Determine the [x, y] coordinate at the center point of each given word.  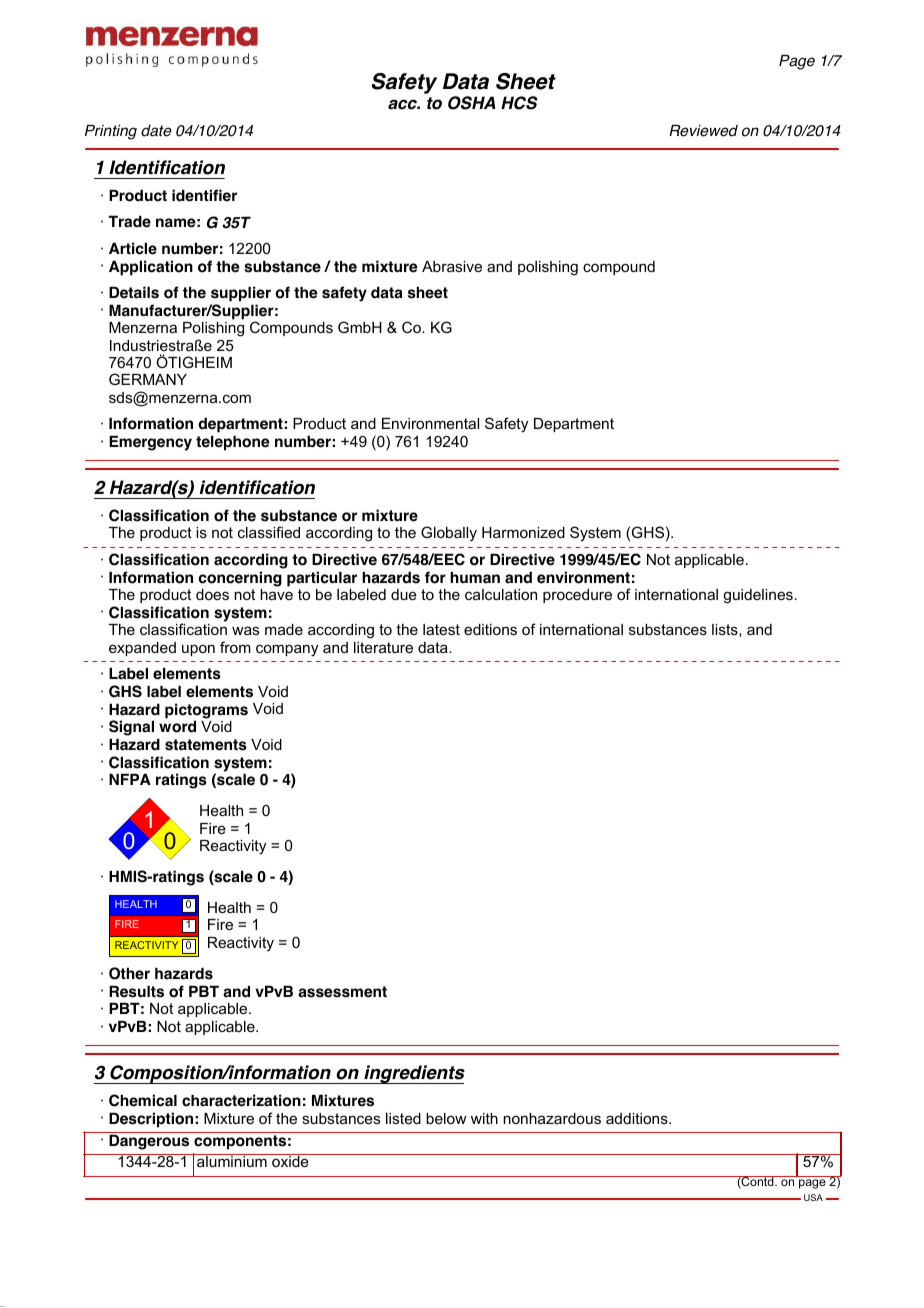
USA [813, 1197]
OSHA [472, 103]
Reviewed [703, 131]
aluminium [232, 1160]
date [156, 131]
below [446, 1118]
